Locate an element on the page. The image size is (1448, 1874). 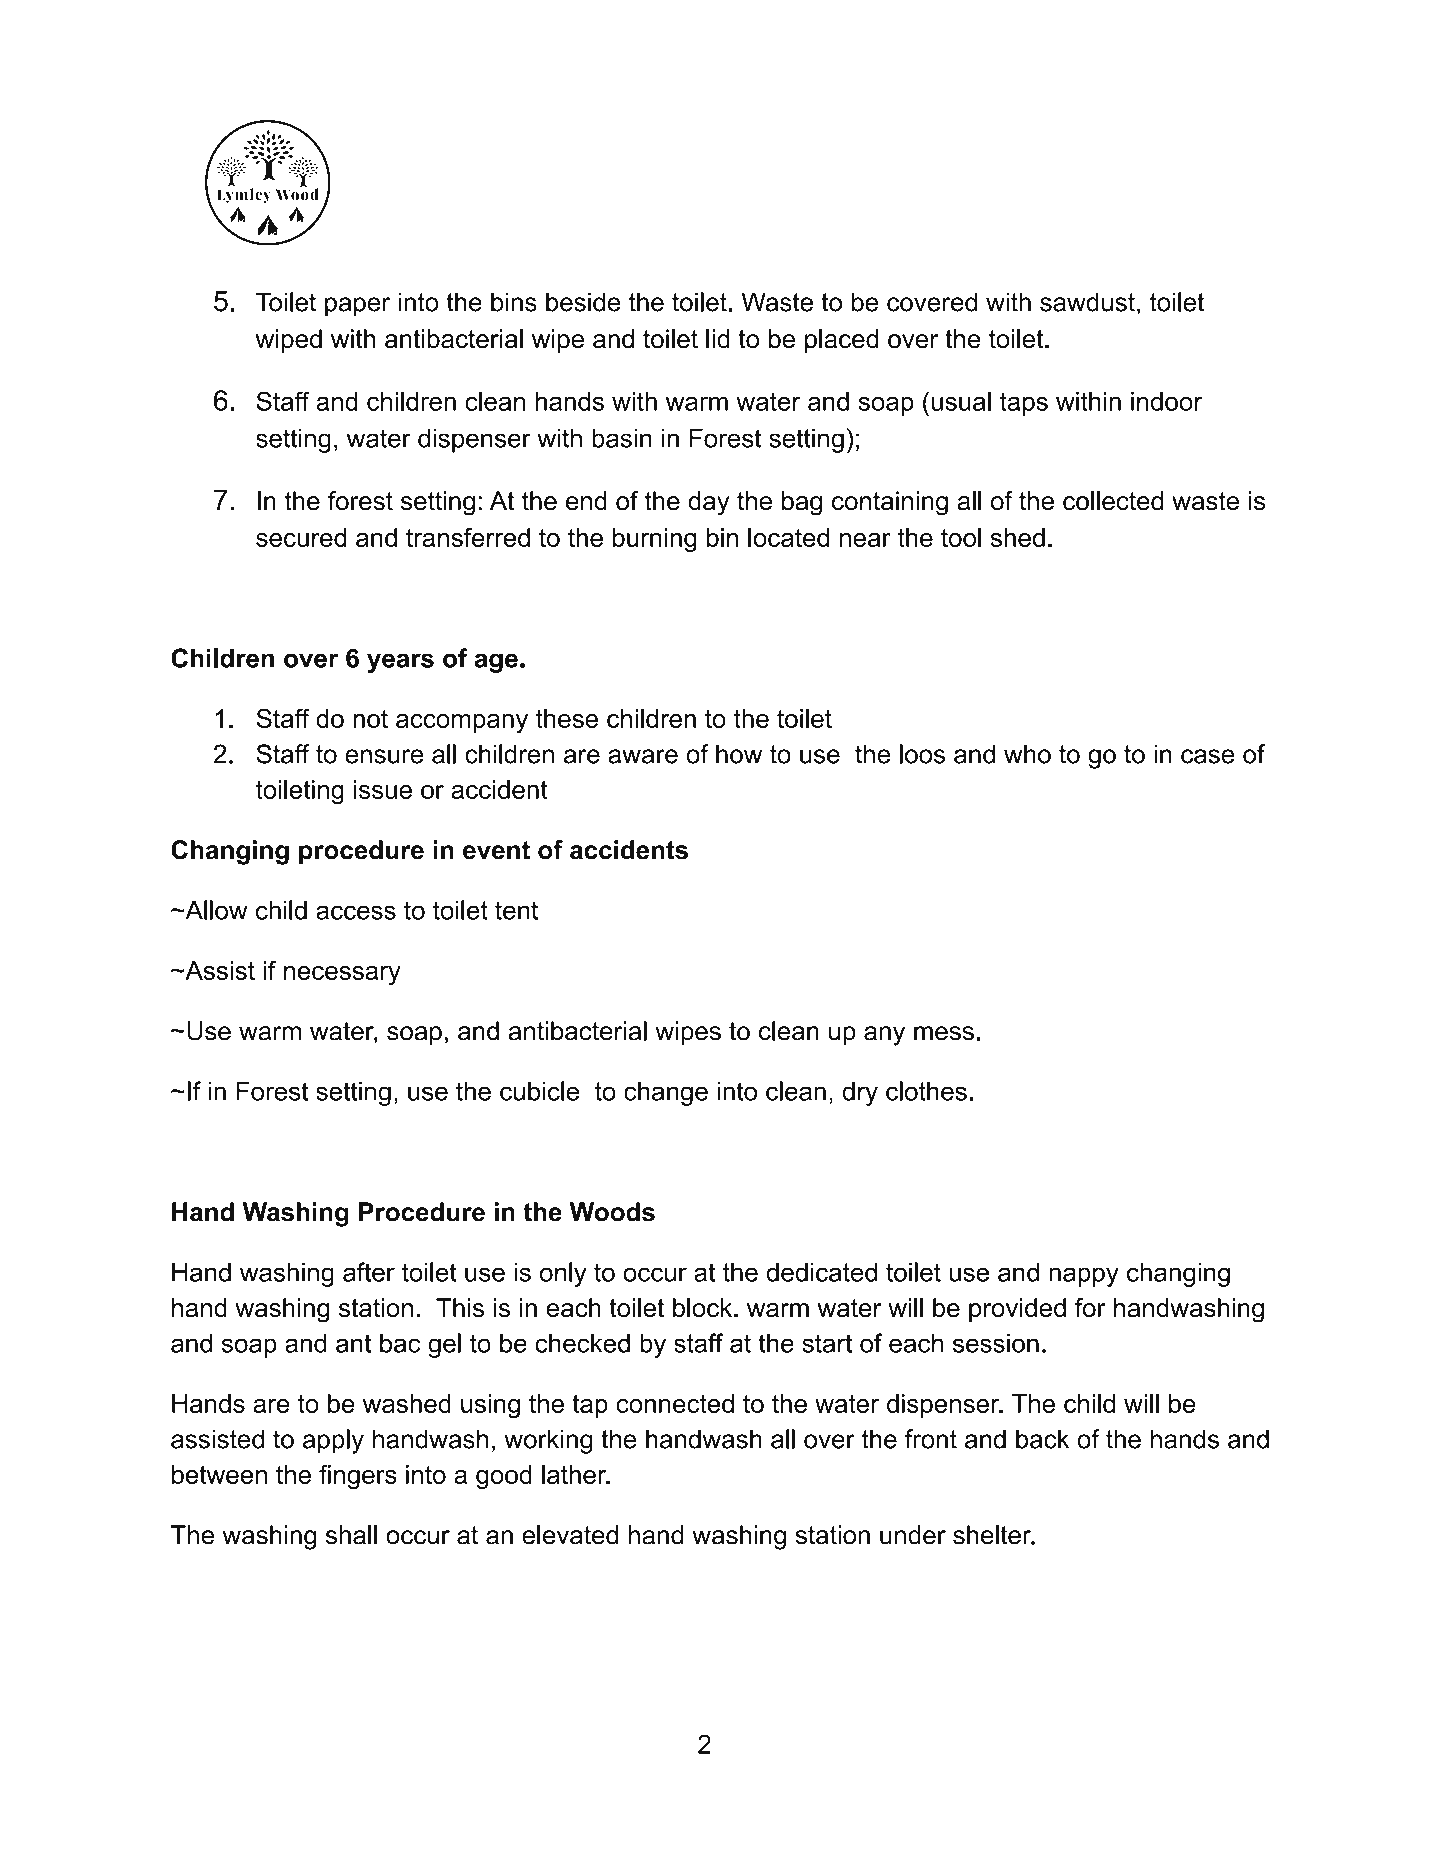
paper is located at coordinates (358, 307).
